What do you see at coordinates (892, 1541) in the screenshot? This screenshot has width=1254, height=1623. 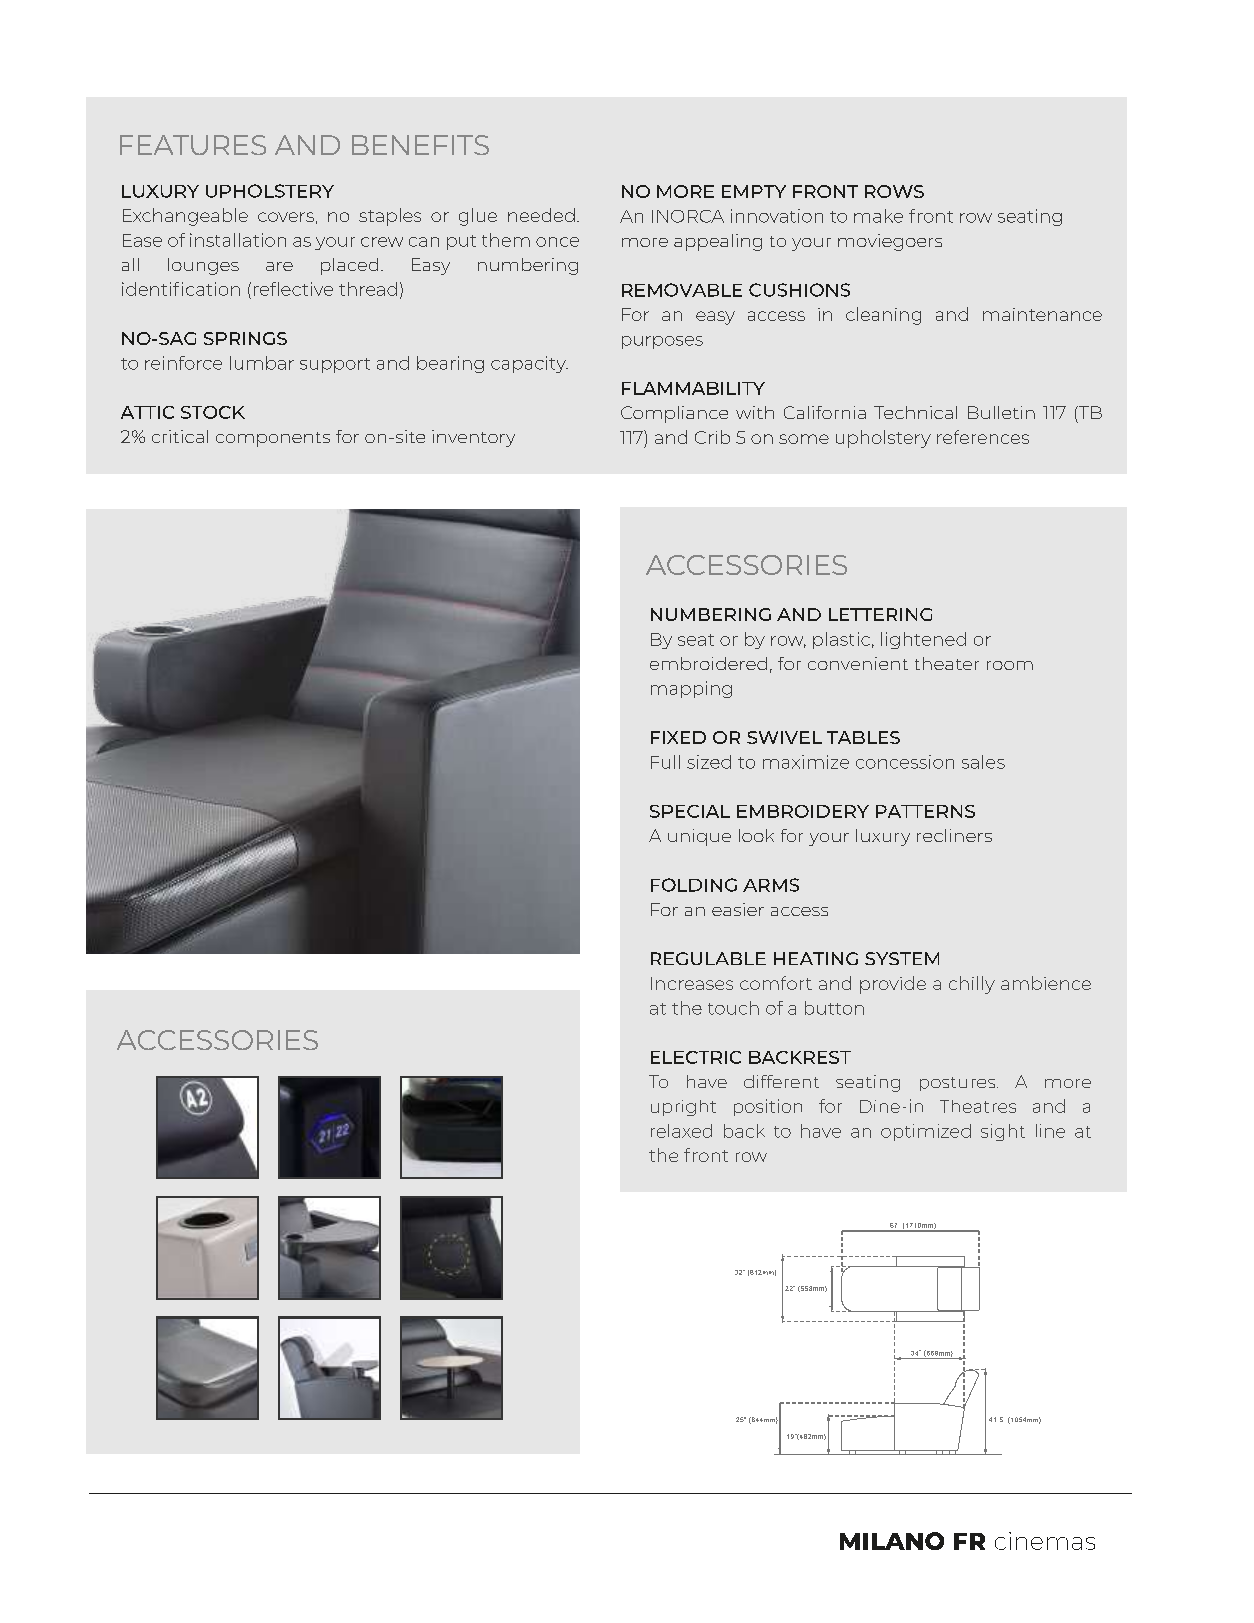 I see `MILANO` at bounding box center [892, 1541].
